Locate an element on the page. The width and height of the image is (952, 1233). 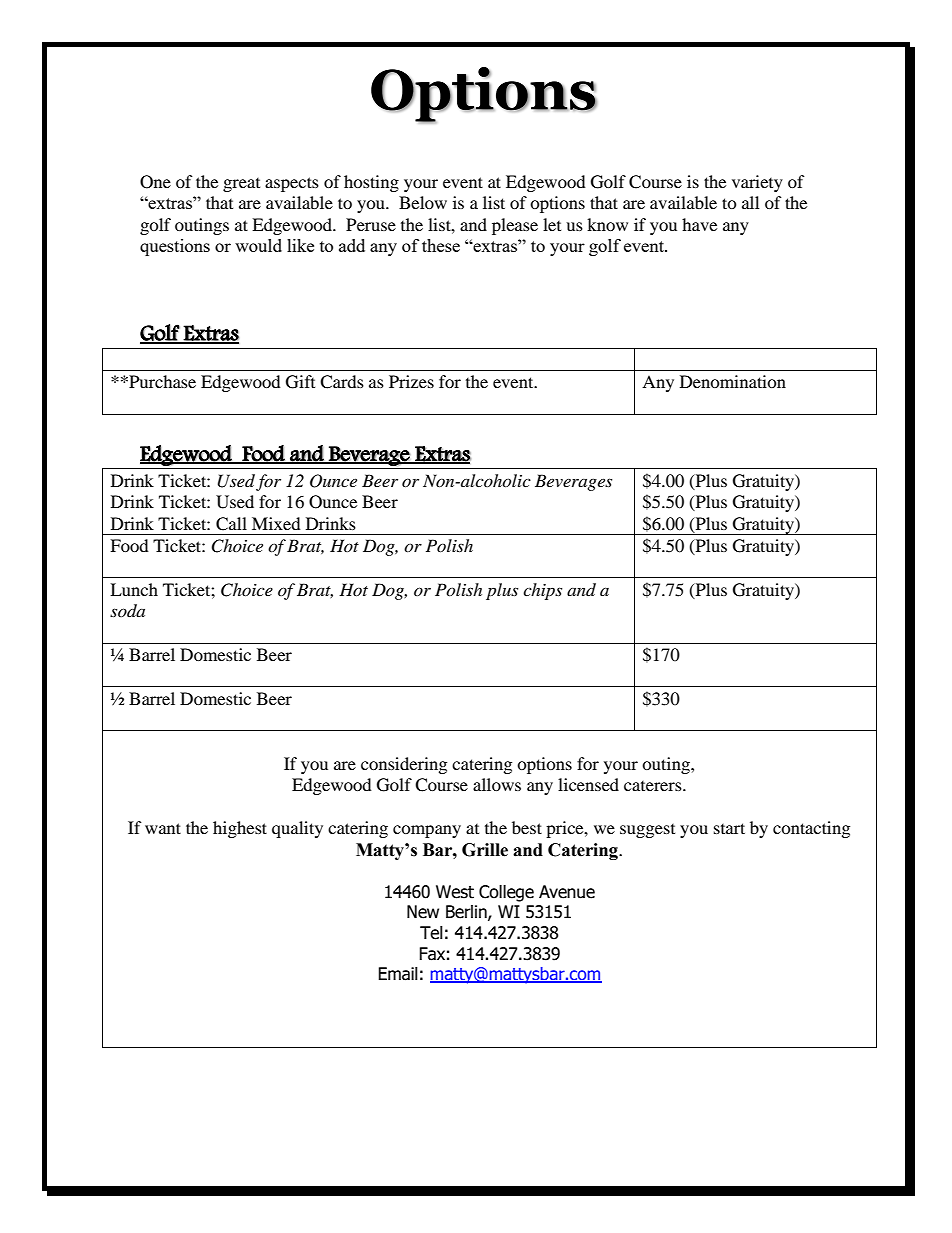
Prizes is located at coordinates (411, 381).
